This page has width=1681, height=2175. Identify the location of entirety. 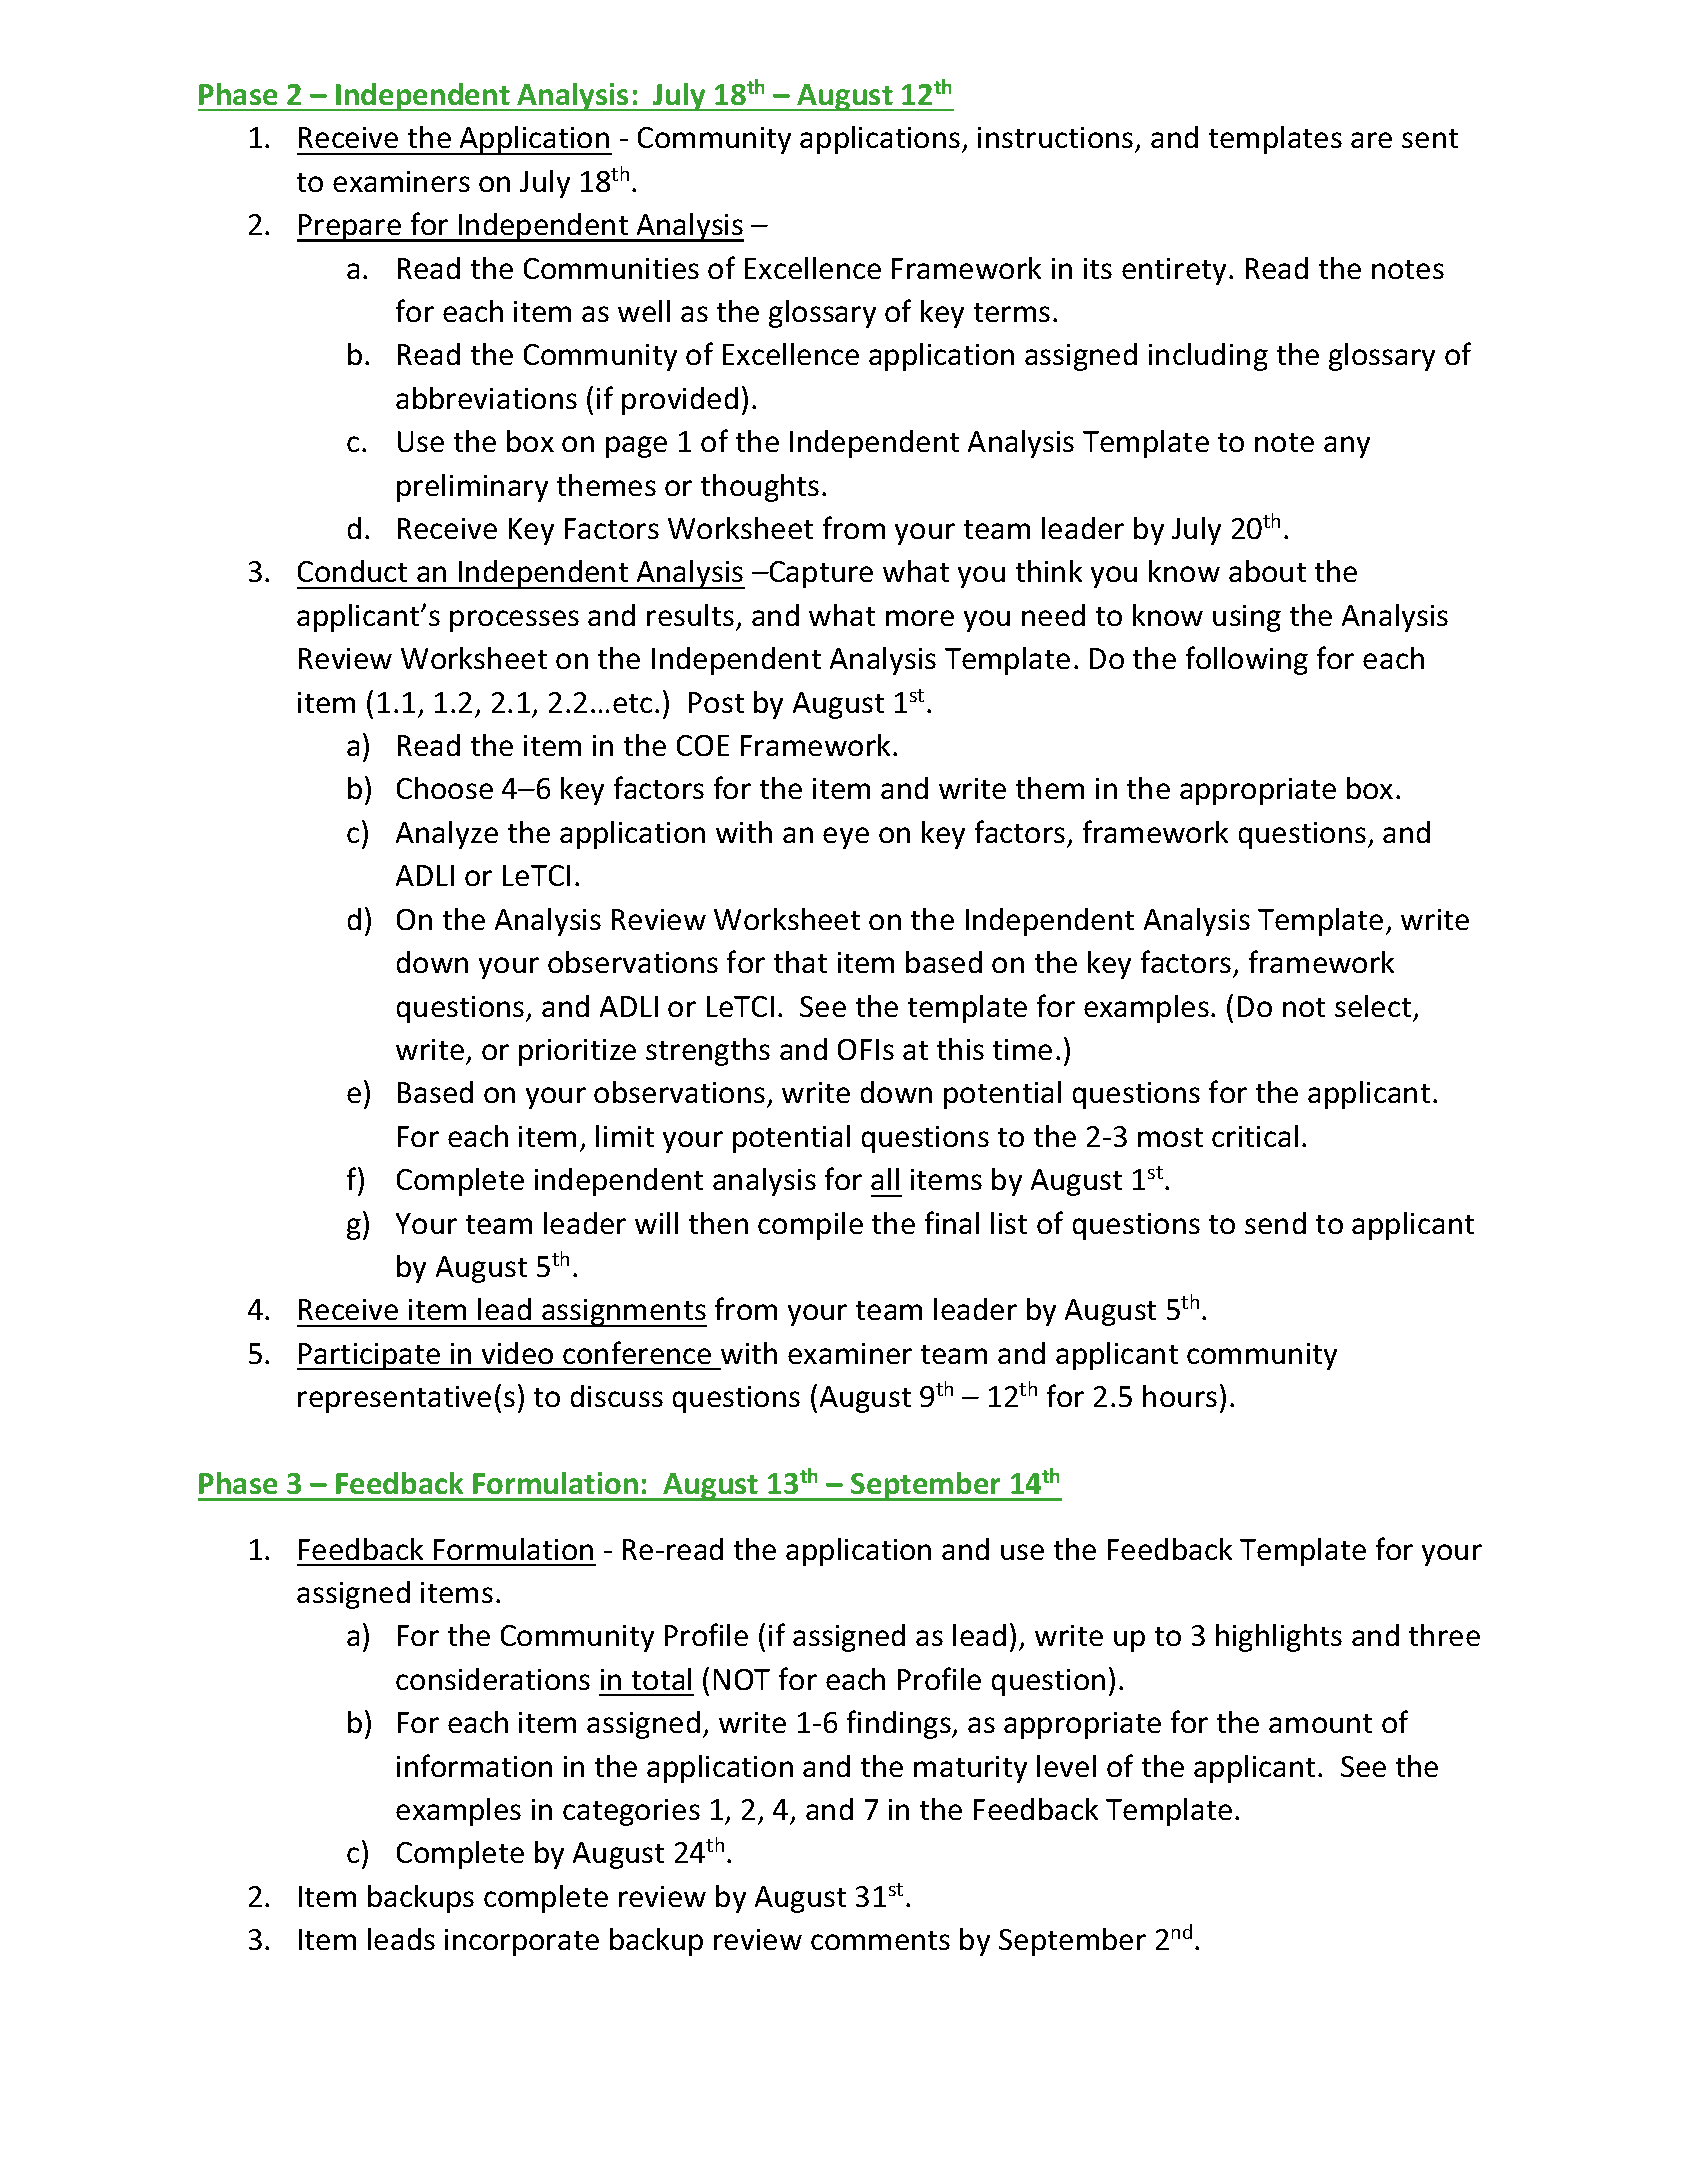
(1174, 271).
